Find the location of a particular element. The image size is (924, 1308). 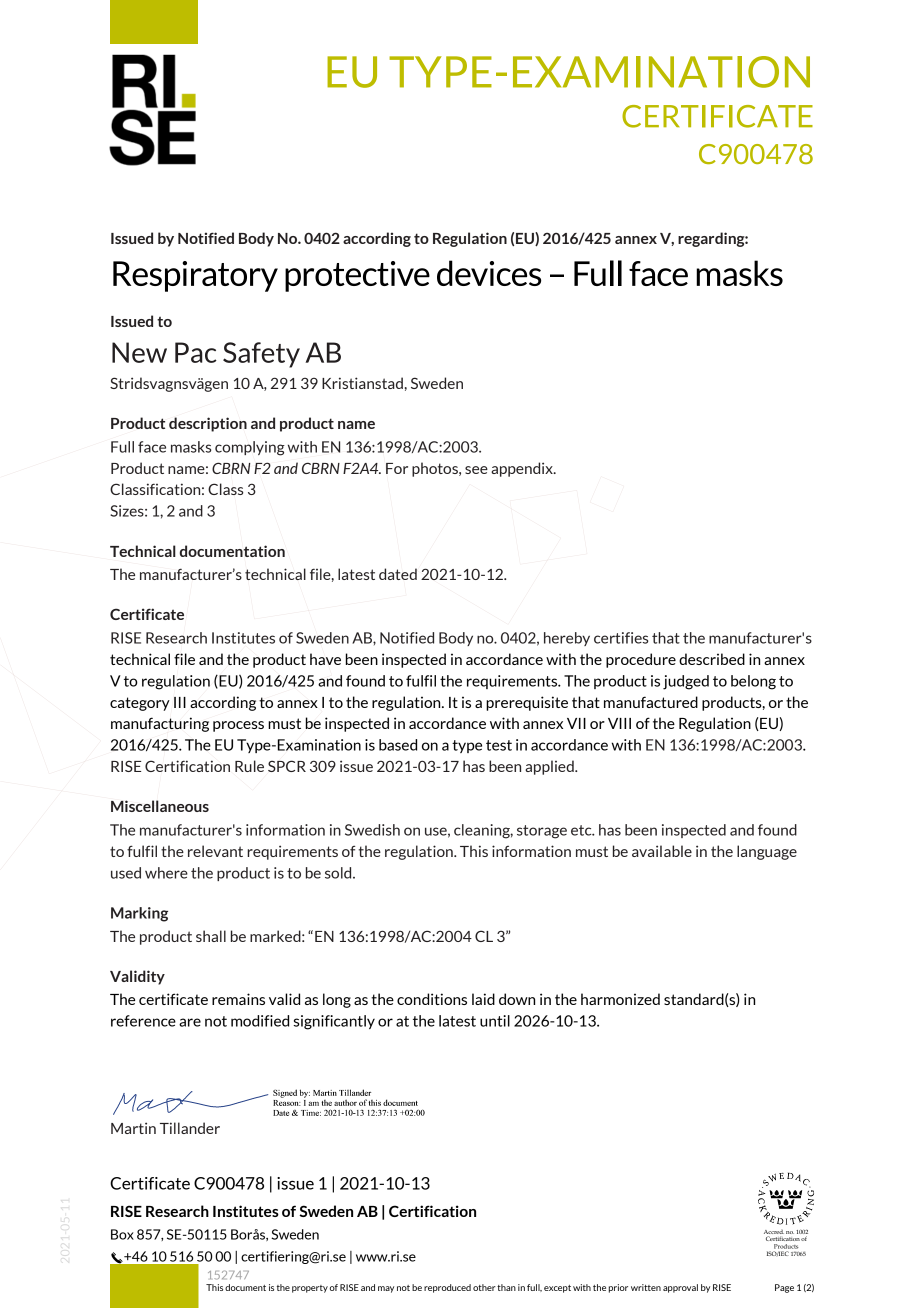

Respiratory is located at coordinates (195, 276).
